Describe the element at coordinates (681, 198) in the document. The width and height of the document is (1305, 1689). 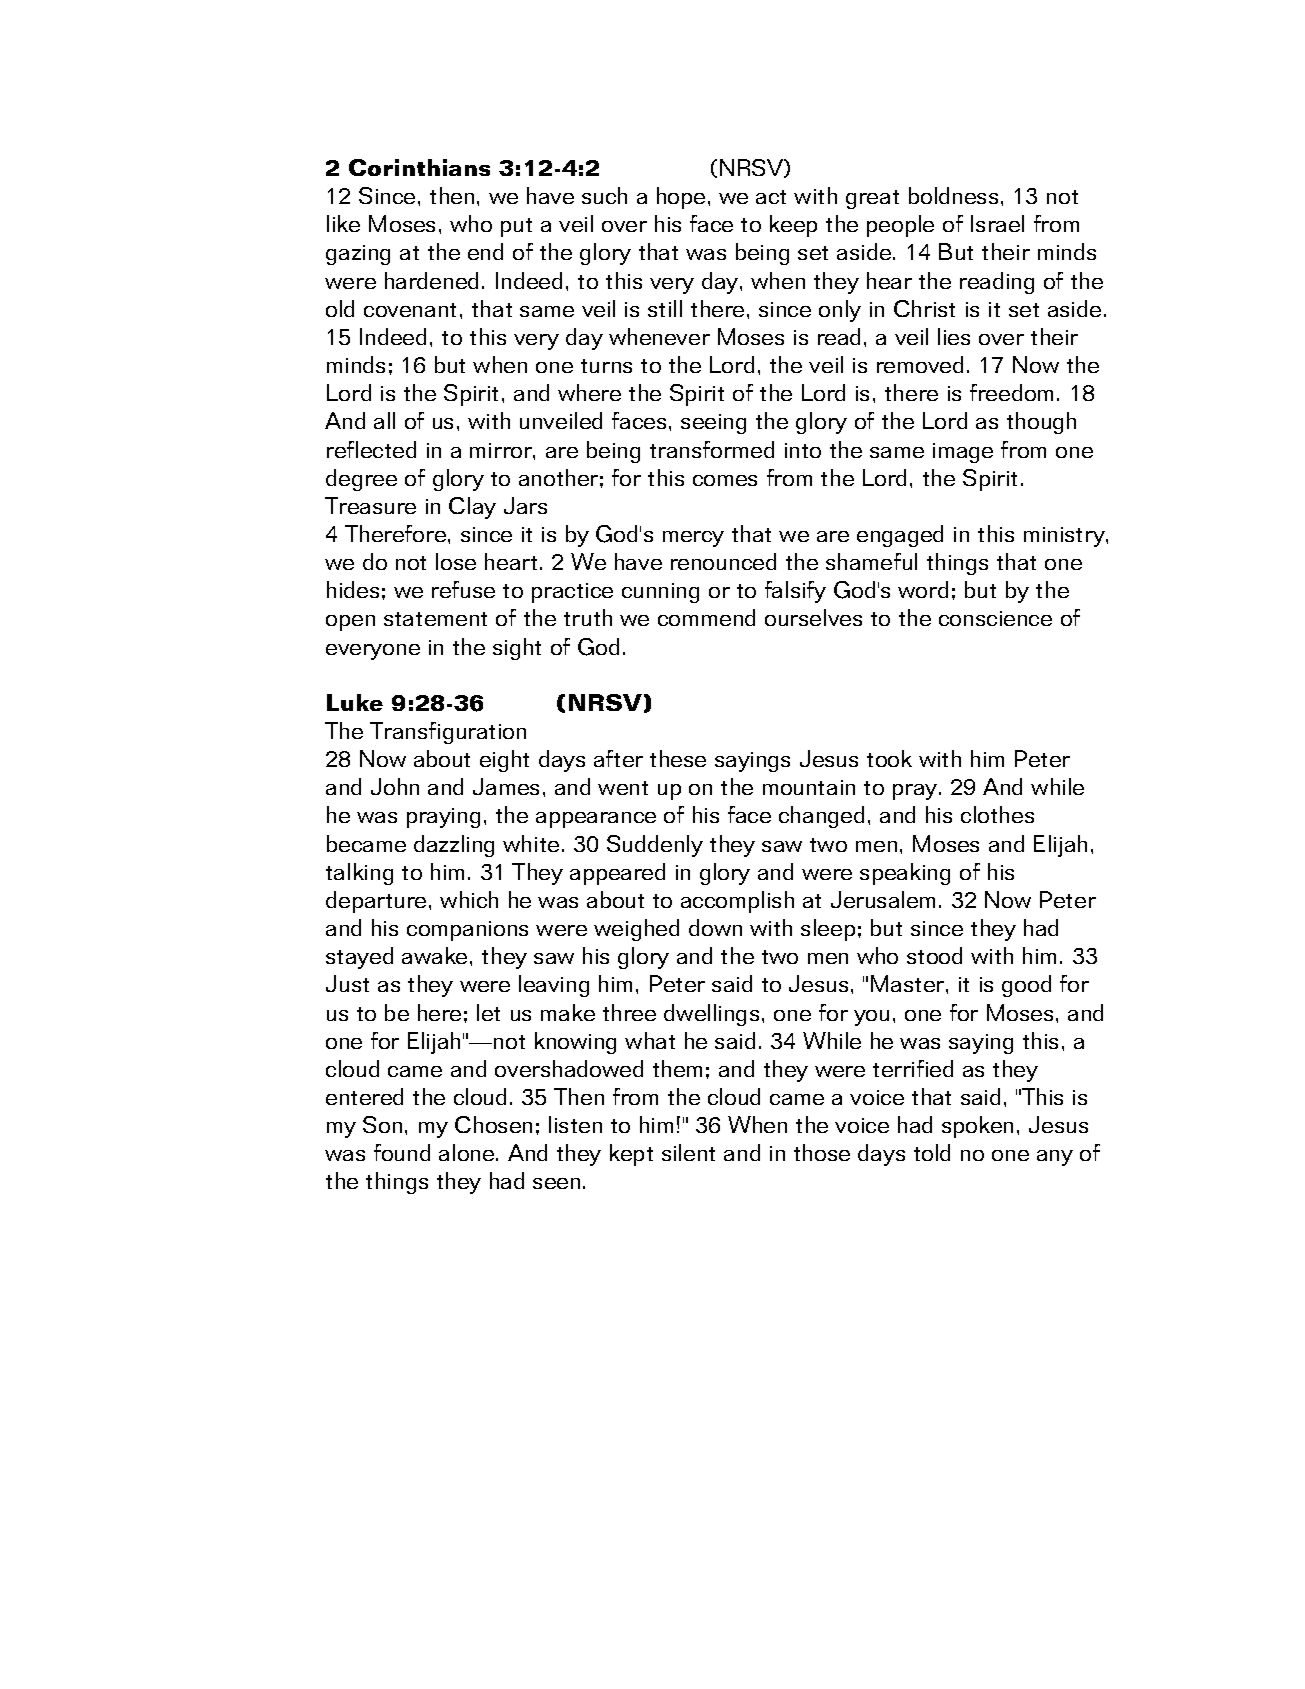
I see `hope` at that location.
